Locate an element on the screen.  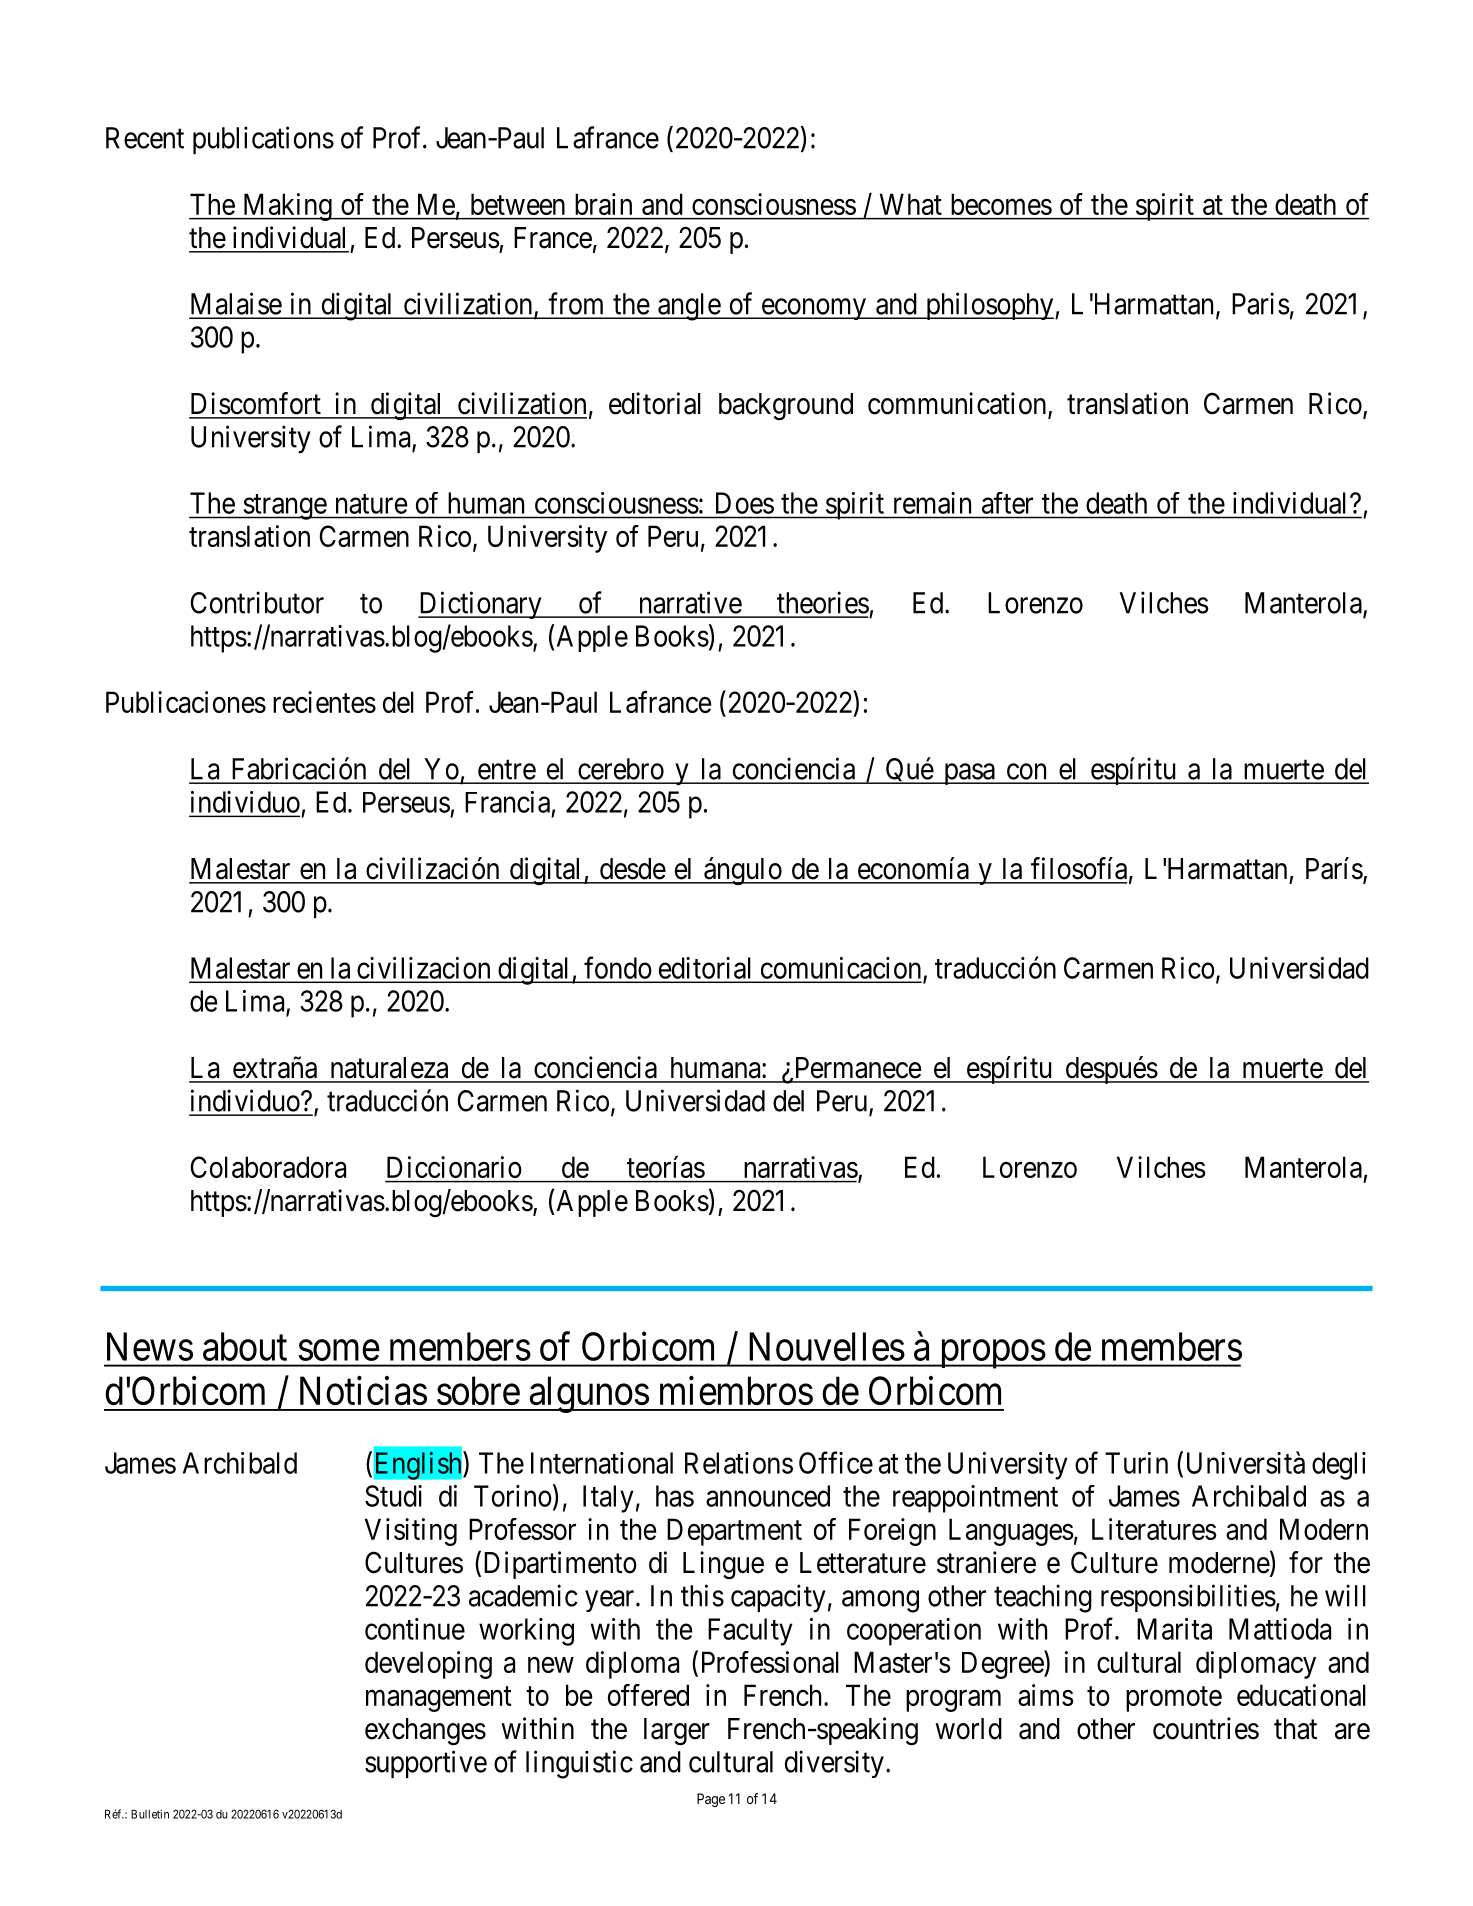
brain is located at coordinates (603, 204).
